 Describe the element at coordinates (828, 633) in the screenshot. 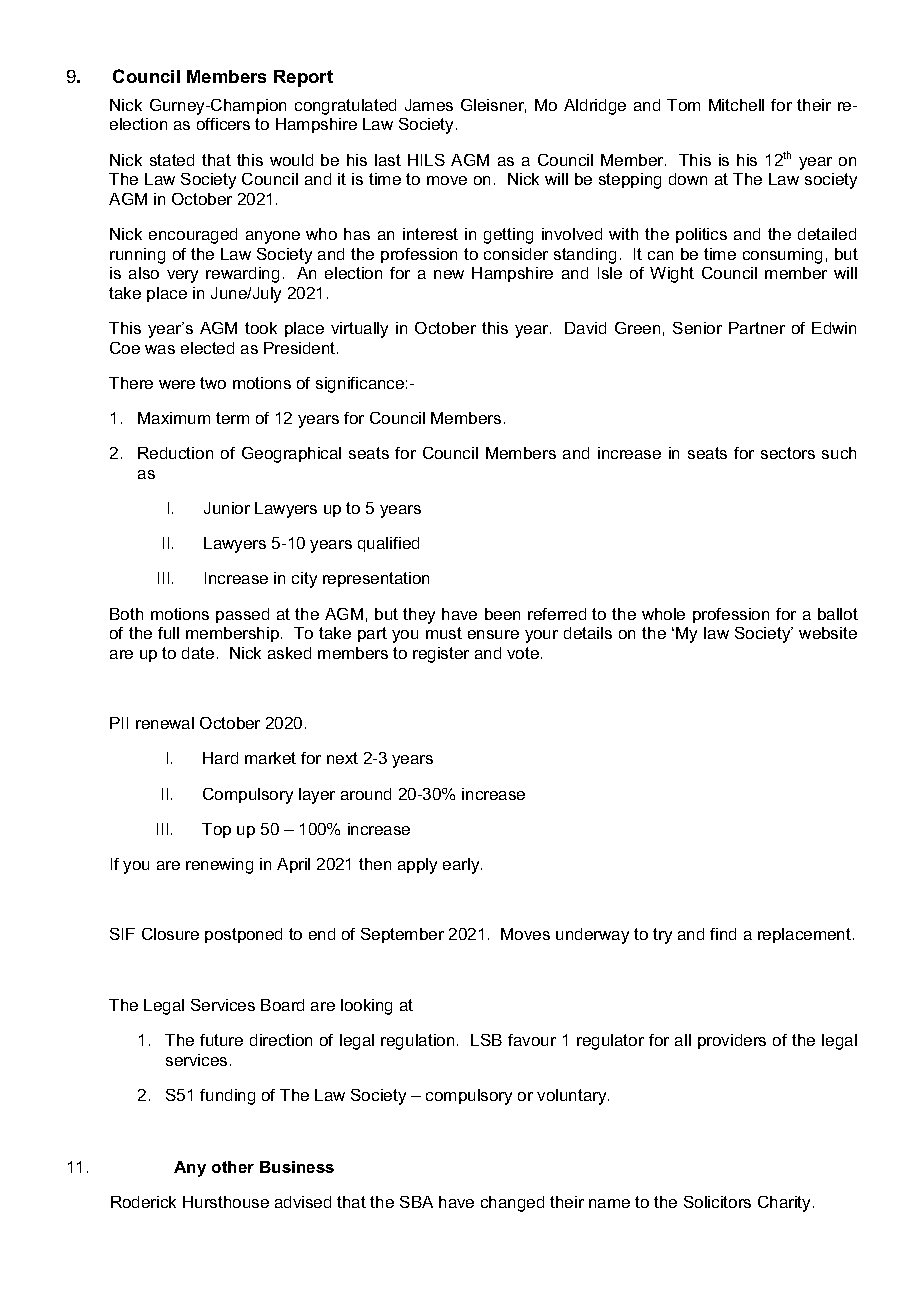

I see `website` at that location.
